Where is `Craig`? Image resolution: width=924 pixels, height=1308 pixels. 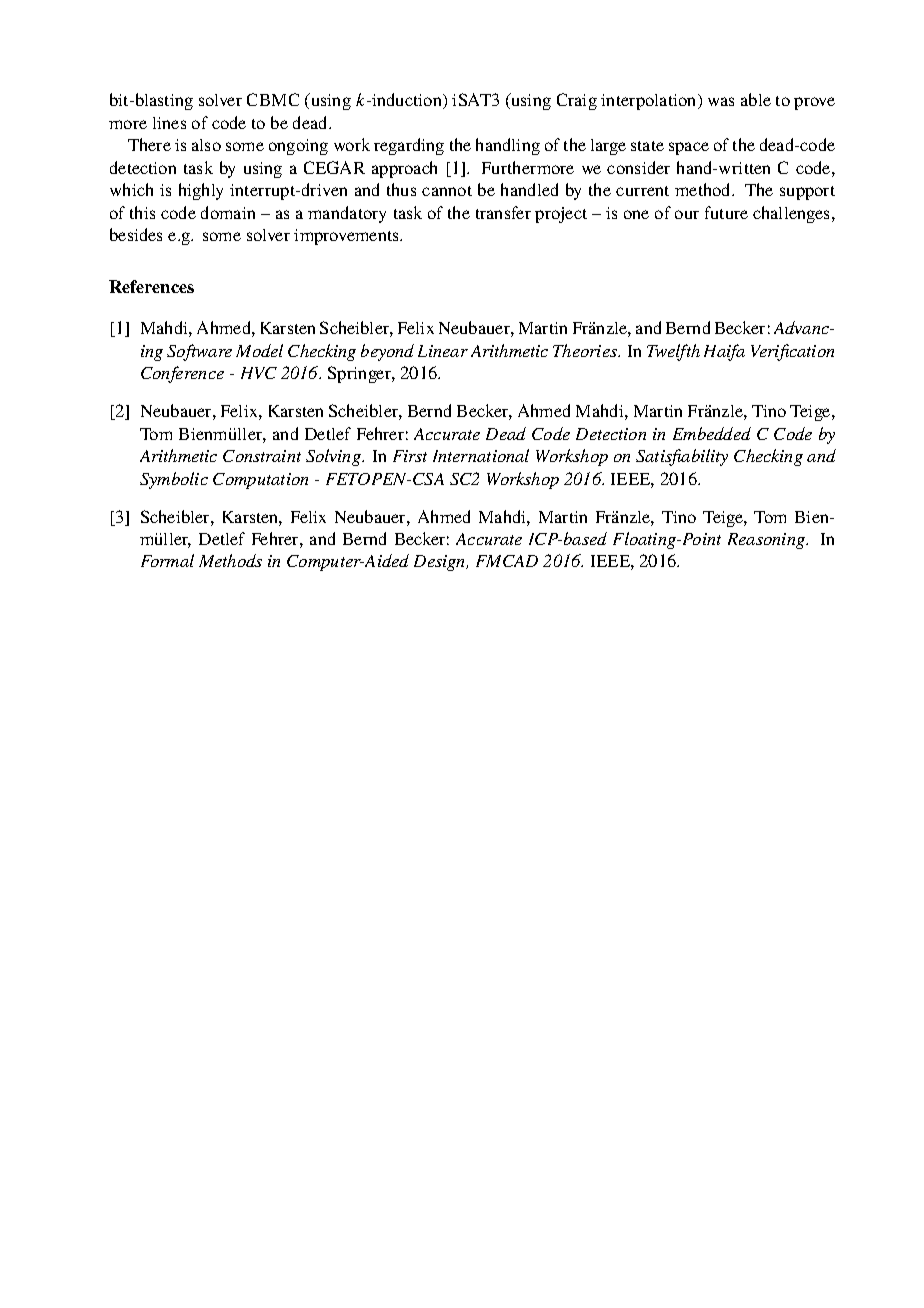
Craig is located at coordinates (577, 101).
